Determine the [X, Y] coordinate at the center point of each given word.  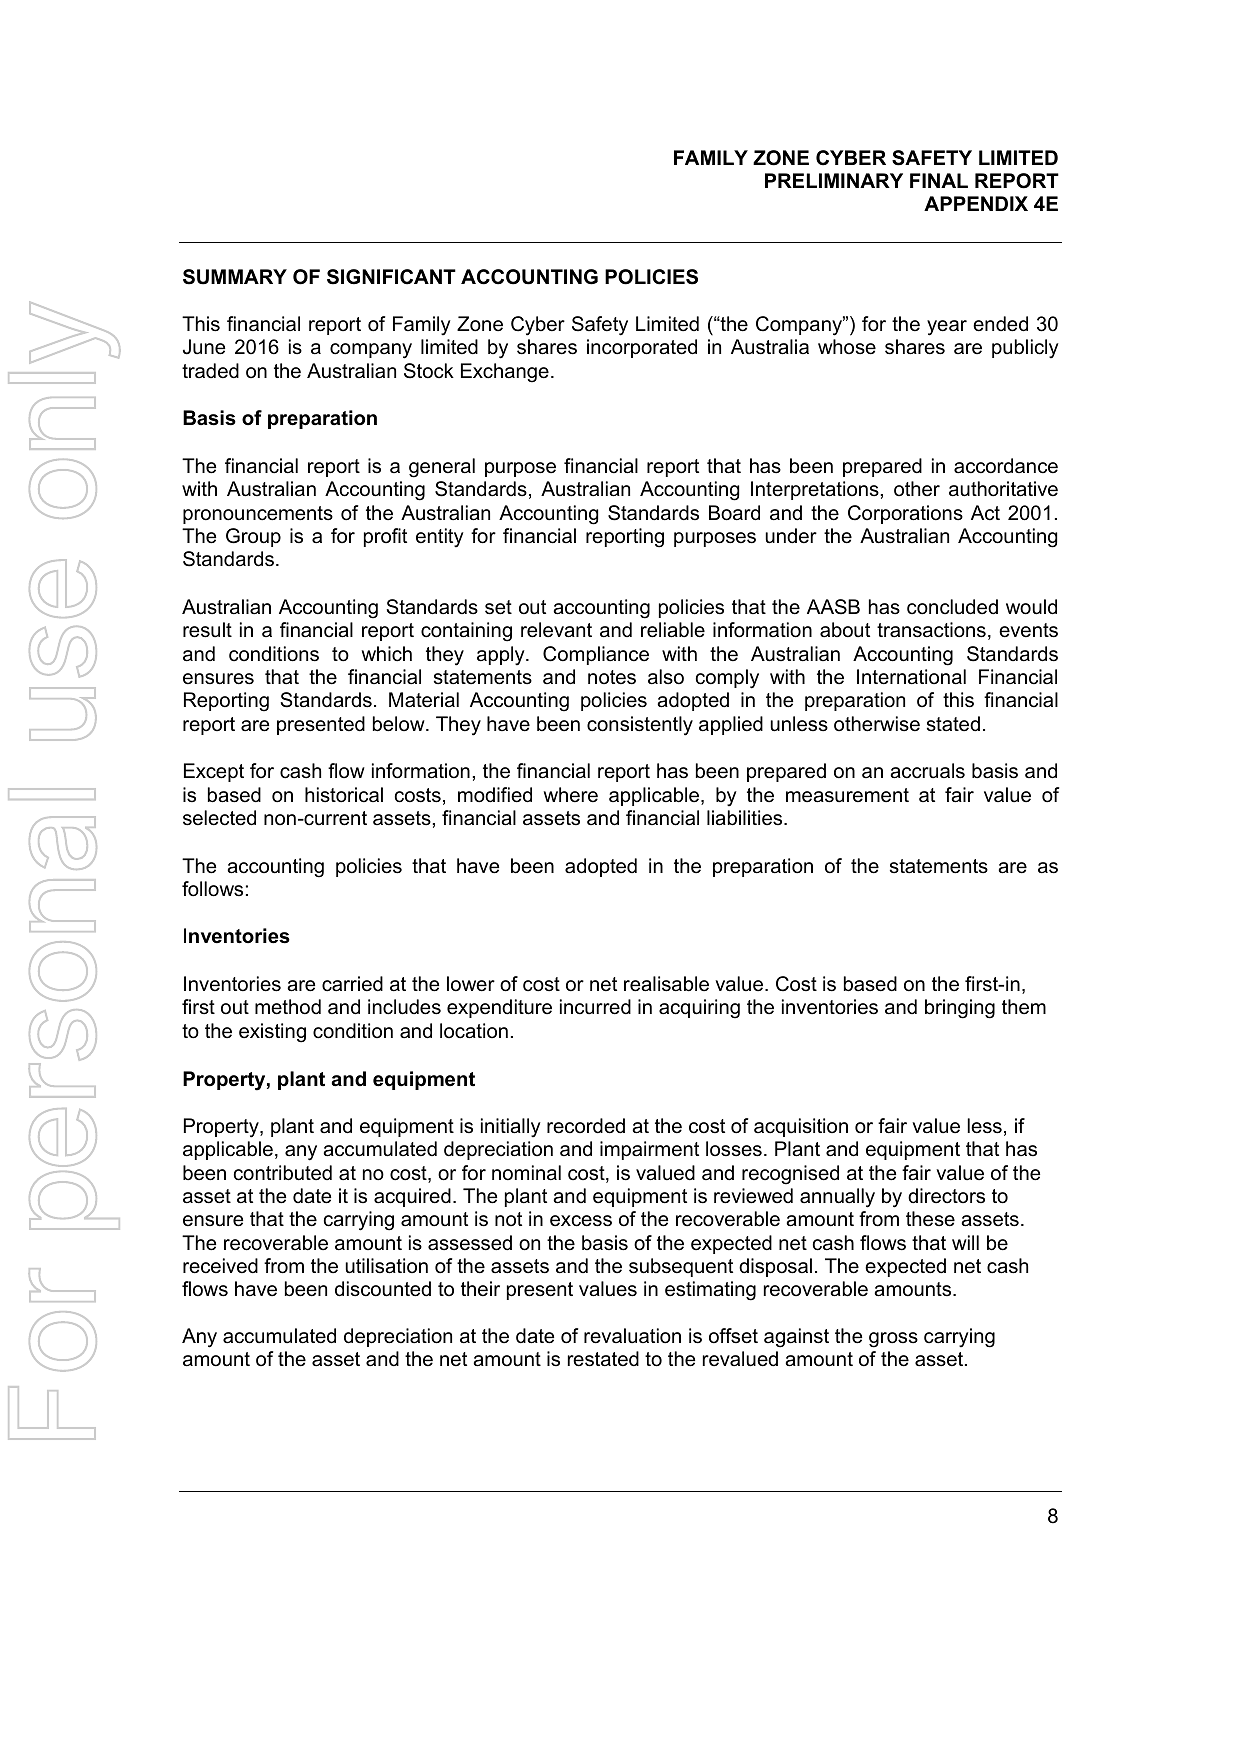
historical [344, 795]
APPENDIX [976, 203]
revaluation [632, 1336]
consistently [640, 726]
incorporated [642, 348]
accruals [927, 771]
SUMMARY [235, 277]
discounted [383, 1289]
